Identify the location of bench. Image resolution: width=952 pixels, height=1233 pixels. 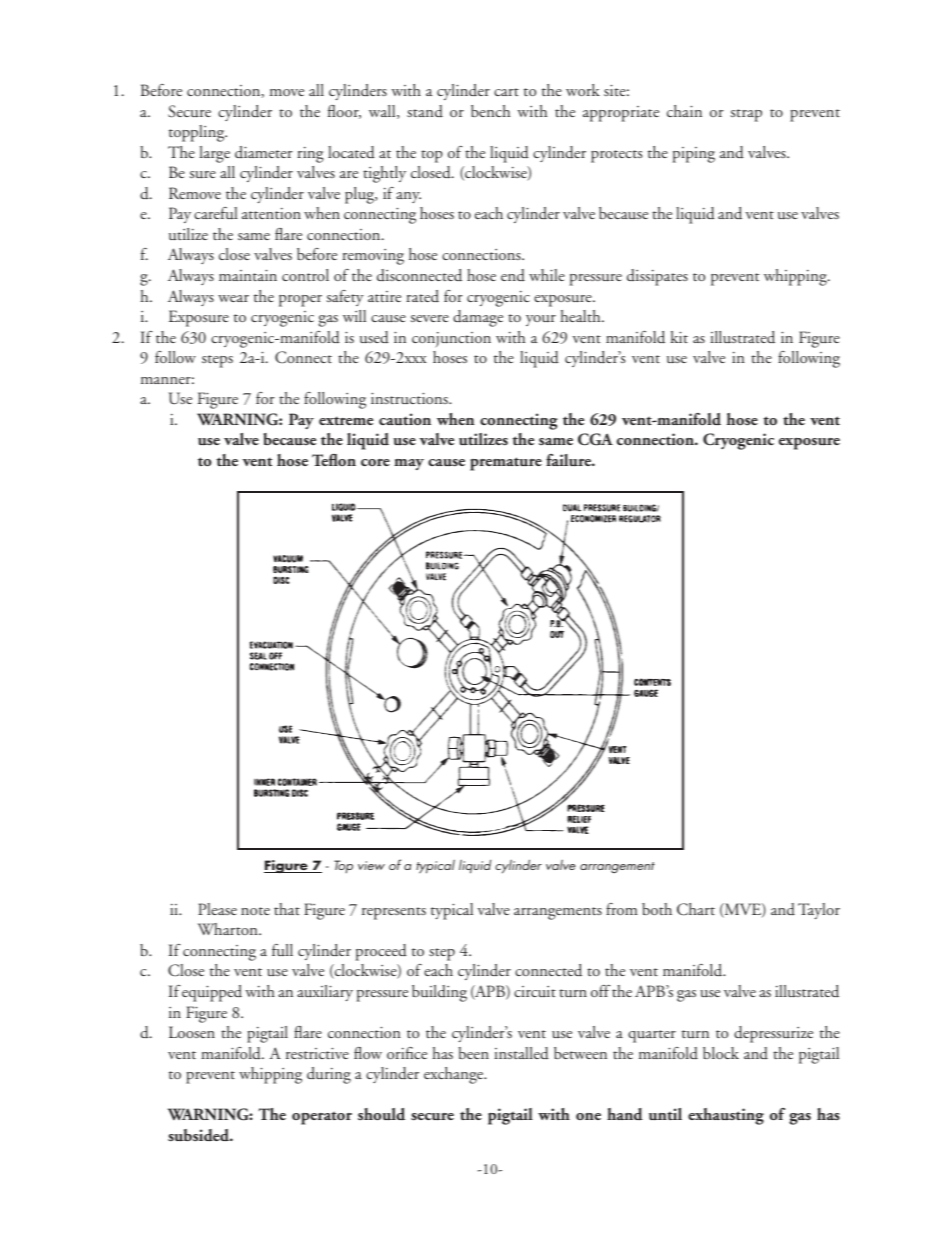
(490, 111).
